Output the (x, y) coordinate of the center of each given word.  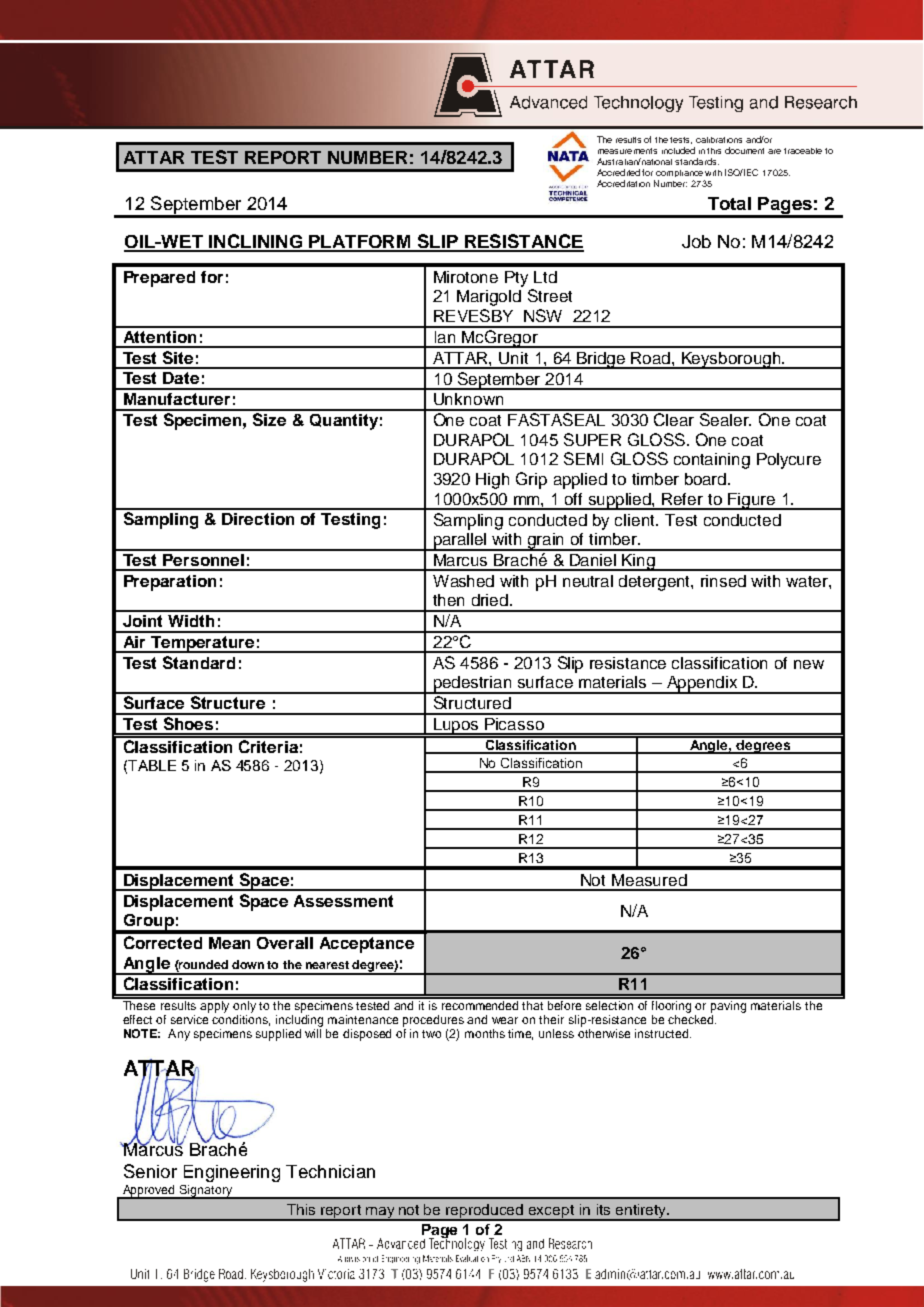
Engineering (232, 1173)
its (603, 1209)
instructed (663, 1033)
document (744, 150)
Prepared (159, 279)
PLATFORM (360, 243)
